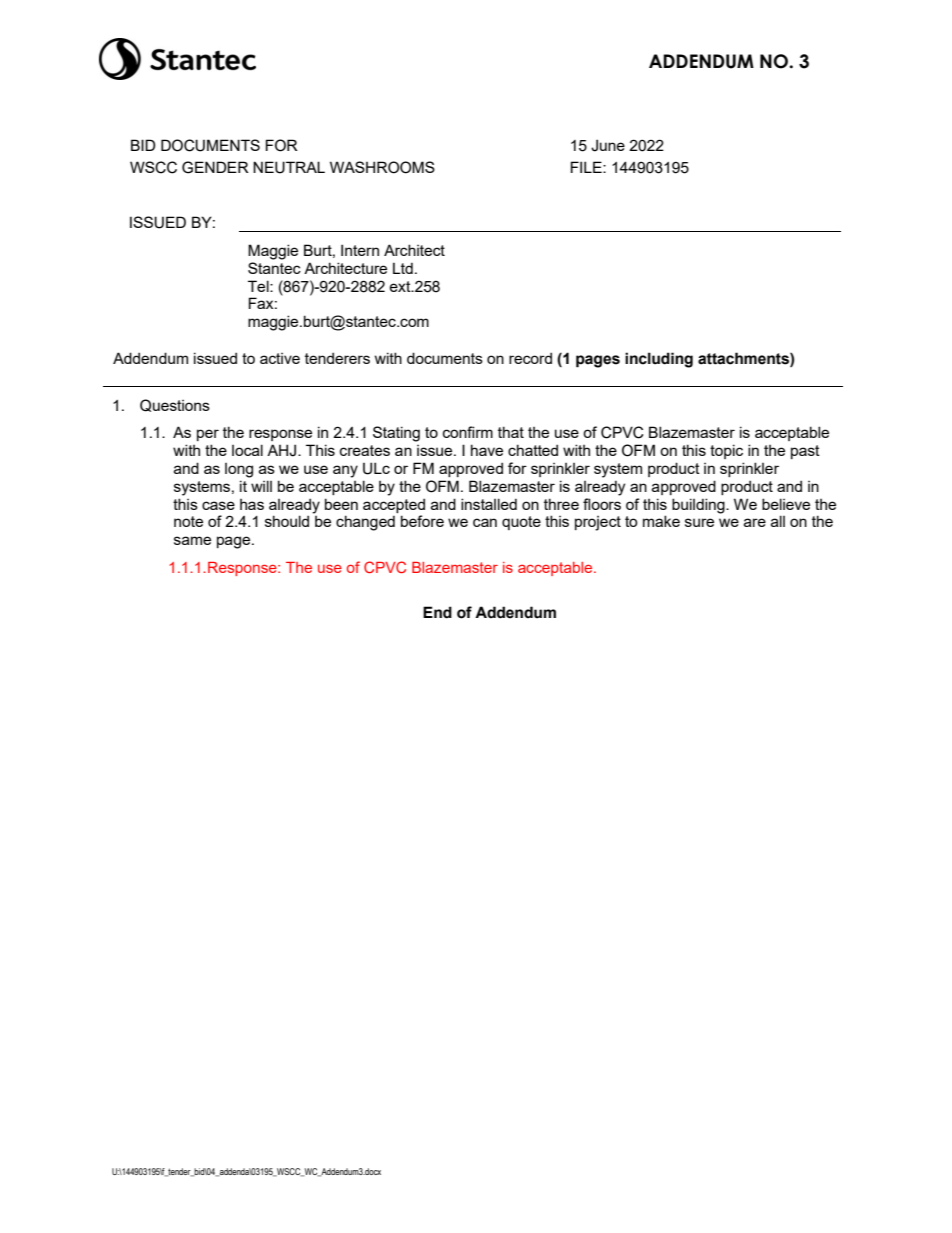  I want to click on active, so click(280, 358).
